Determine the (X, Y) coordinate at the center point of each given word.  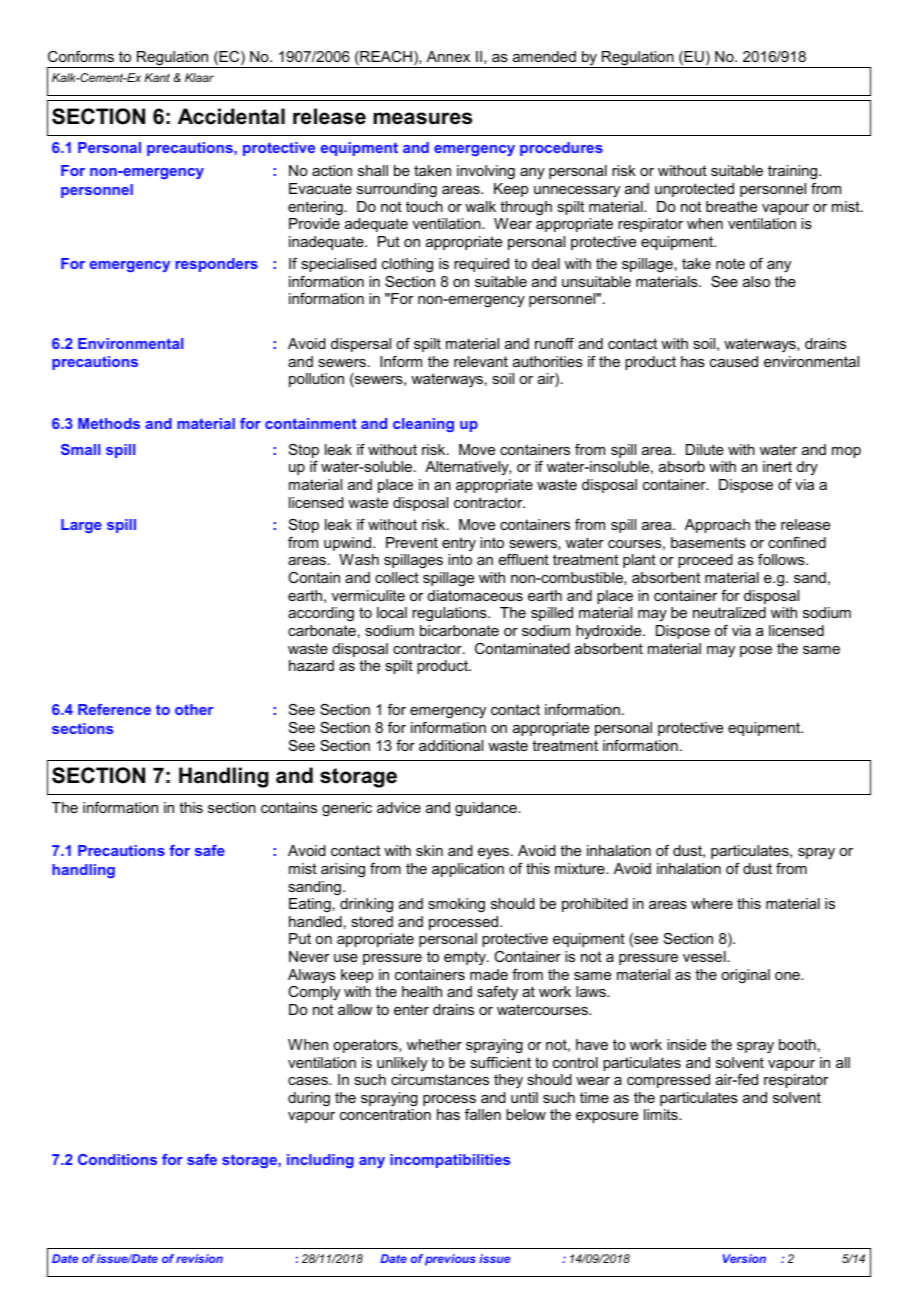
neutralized (729, 612)
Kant (157, 77)
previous (450, 1260)
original (745, 976)
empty (466, 958)
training (794, 172)
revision (199, 1258)
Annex (448, 56)
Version (744, 1258)
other (194, 709)
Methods (109, 423)
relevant (481, 361)
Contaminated (522, 648)
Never (309, 956)
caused (734, 361)
